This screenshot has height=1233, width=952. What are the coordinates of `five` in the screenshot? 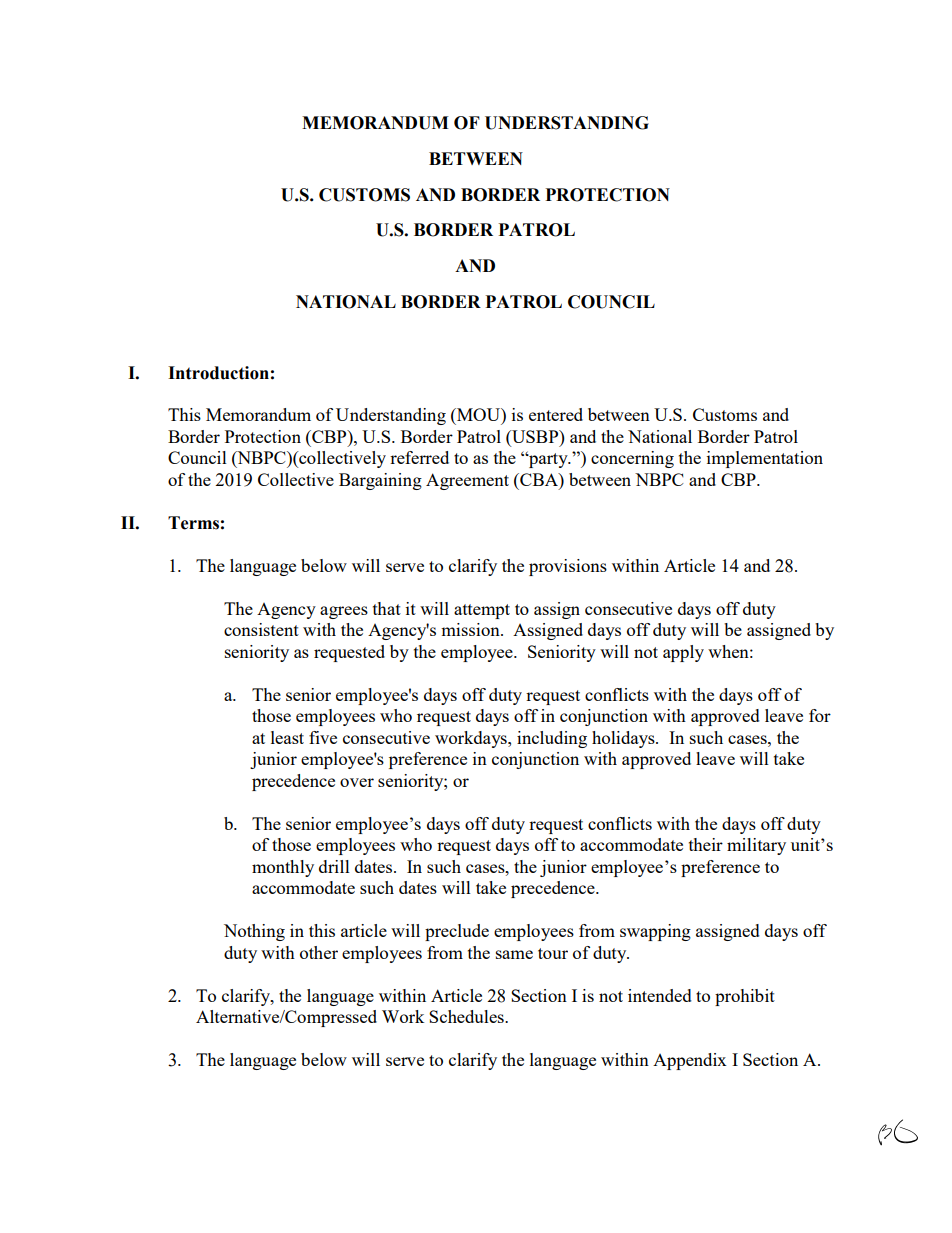 It's located at (323, 737).
